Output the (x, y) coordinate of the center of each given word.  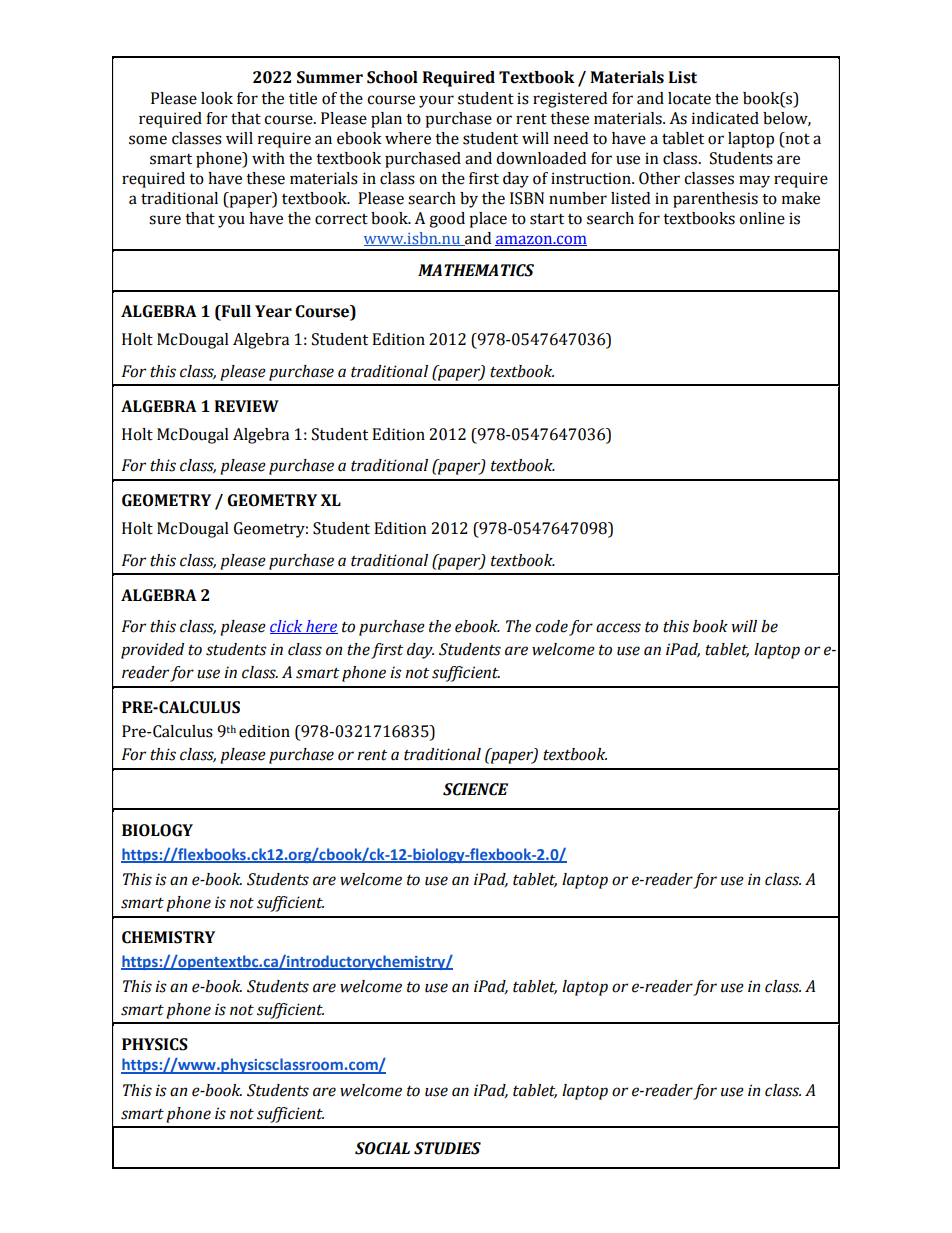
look (217, 98)
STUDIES (447, 1148)
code (551, 626)
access (618, 628)
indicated (725, 118)
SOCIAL (382, 1148)
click (287, 627)
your (436, 101)
